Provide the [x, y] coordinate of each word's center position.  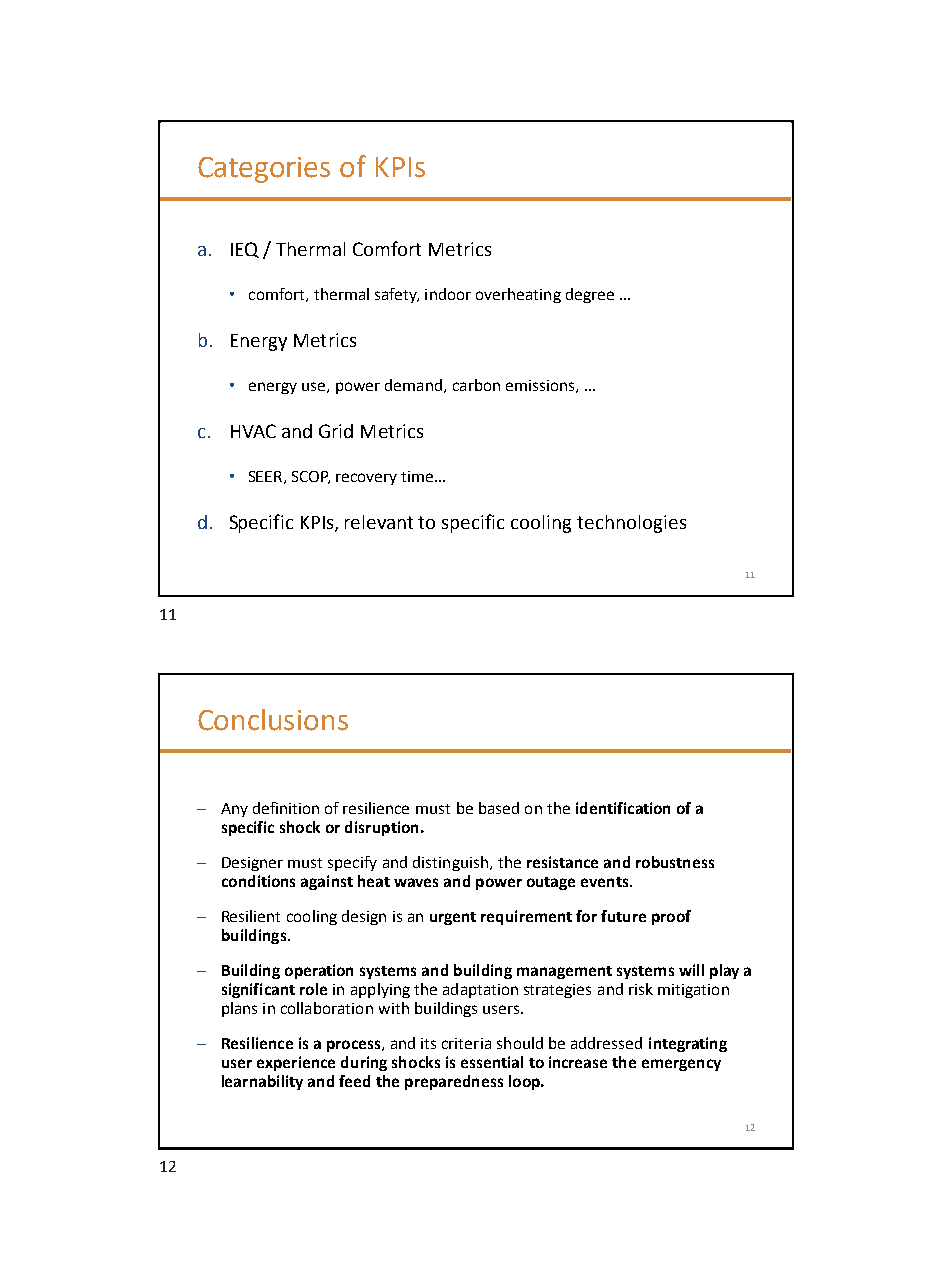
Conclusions [273, 720]
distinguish [450, 863]
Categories [264, 170]
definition [286, 808]
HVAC [253, 431]
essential [492, 1062]
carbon [476, 385]
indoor [448, 294]
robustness [675, 862]
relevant [379, 522]
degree [590, 295]
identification [623, 808]
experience [296, 1063]
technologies [631, 524]
